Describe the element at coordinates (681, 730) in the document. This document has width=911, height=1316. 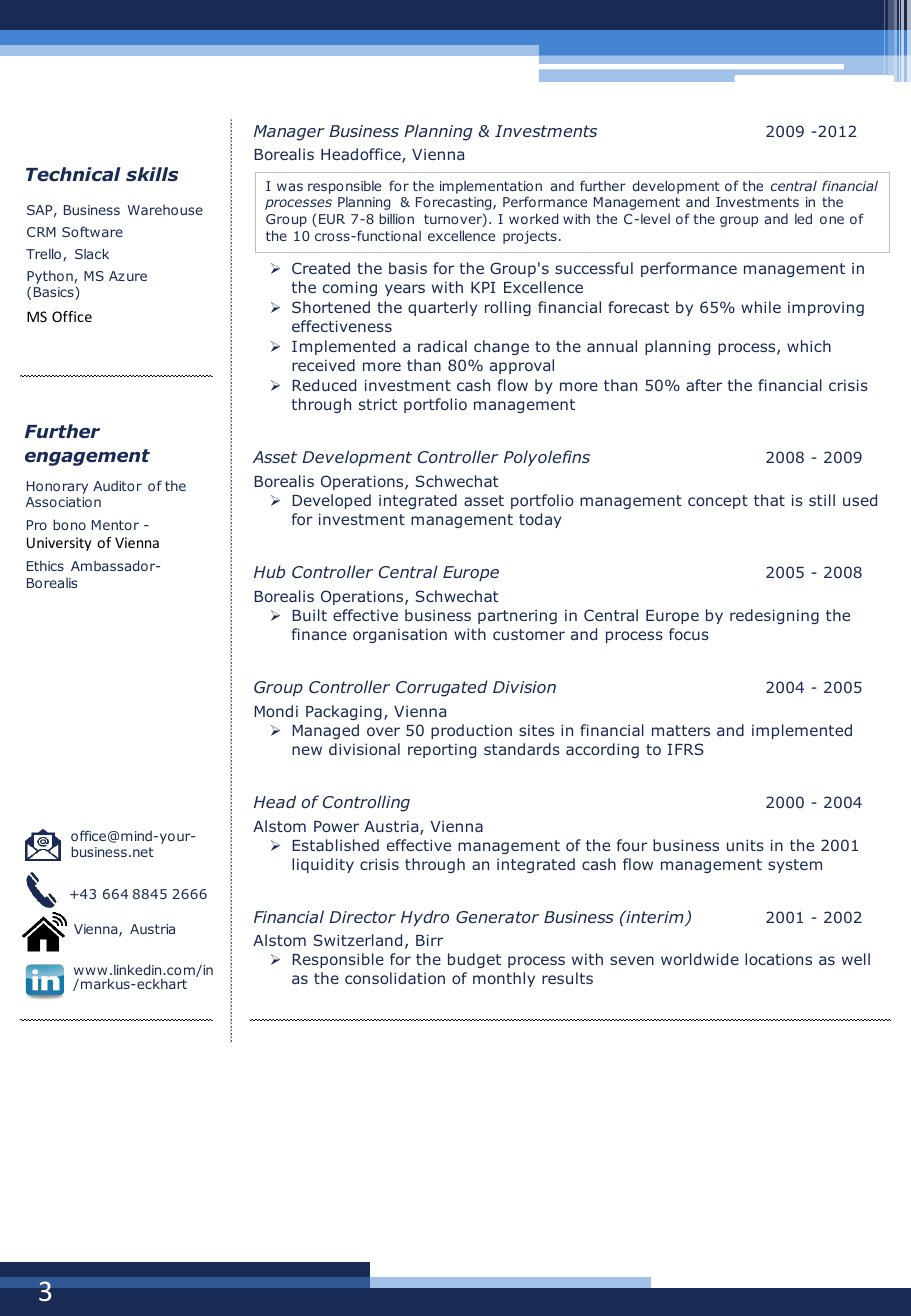
I see `matters` at that location.
